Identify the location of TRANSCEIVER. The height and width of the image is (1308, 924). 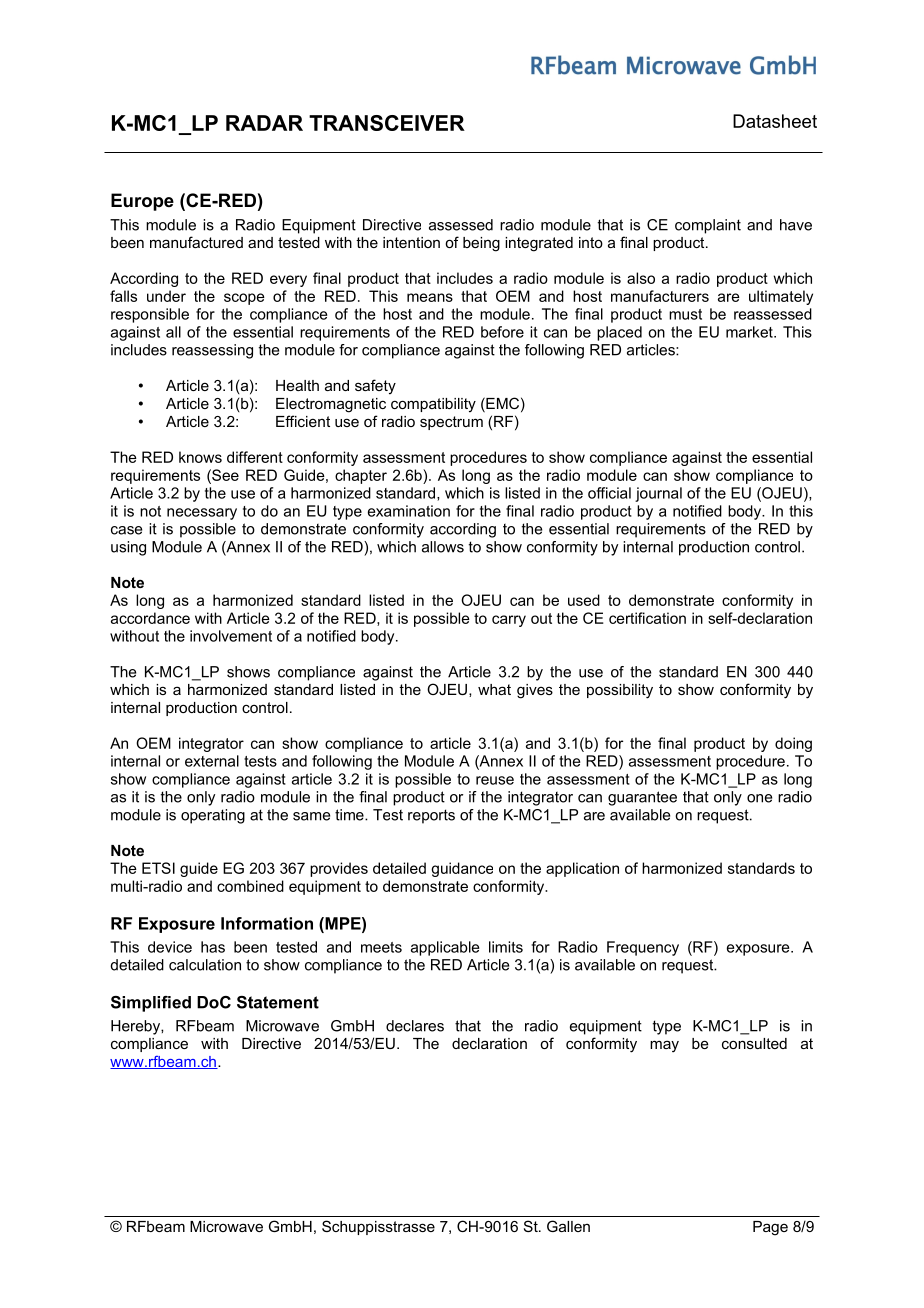
(387, 123).
